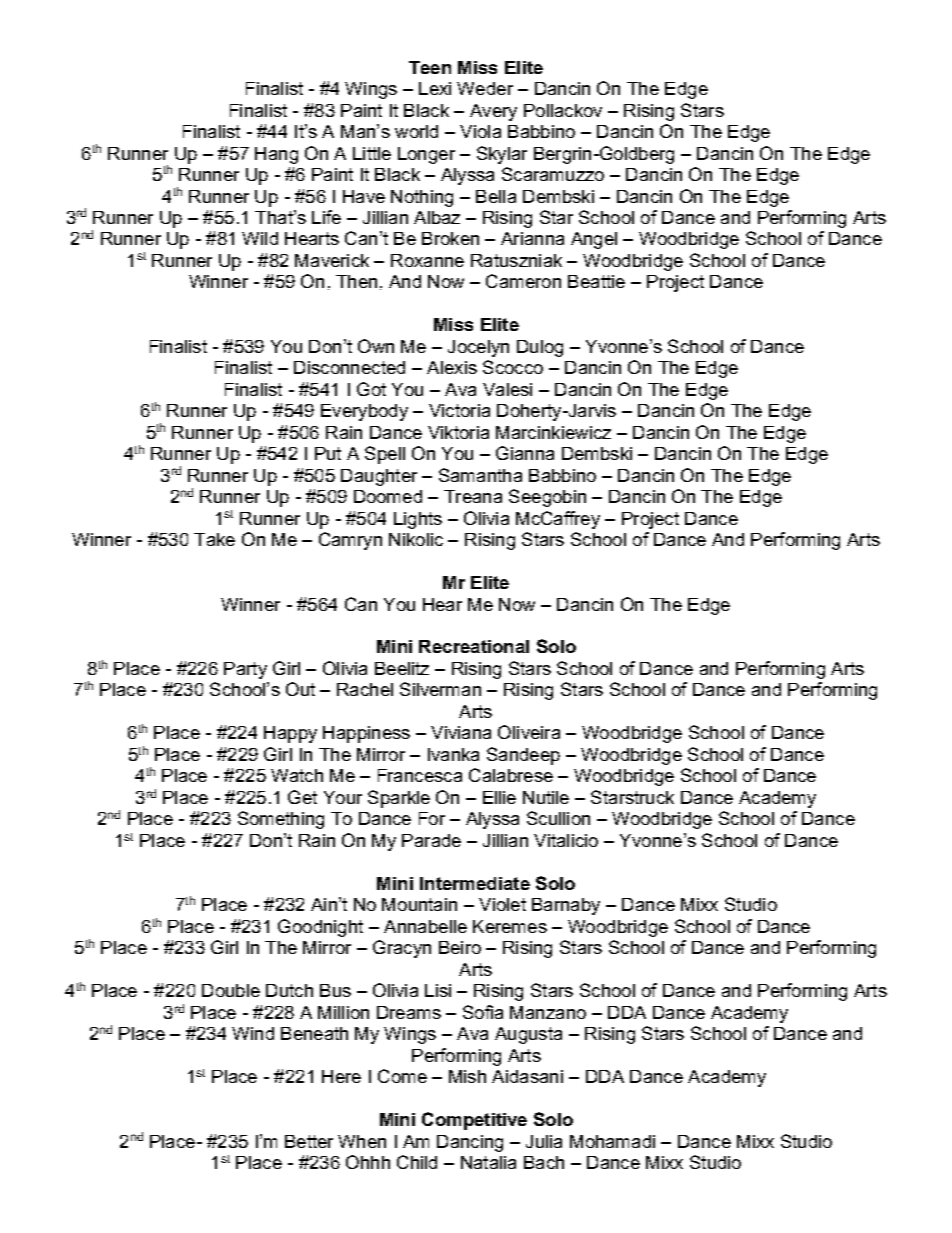 Image resolution: width=952 pixels, height=1233 pixels. I want to click on Child, so click(417, 1162).
